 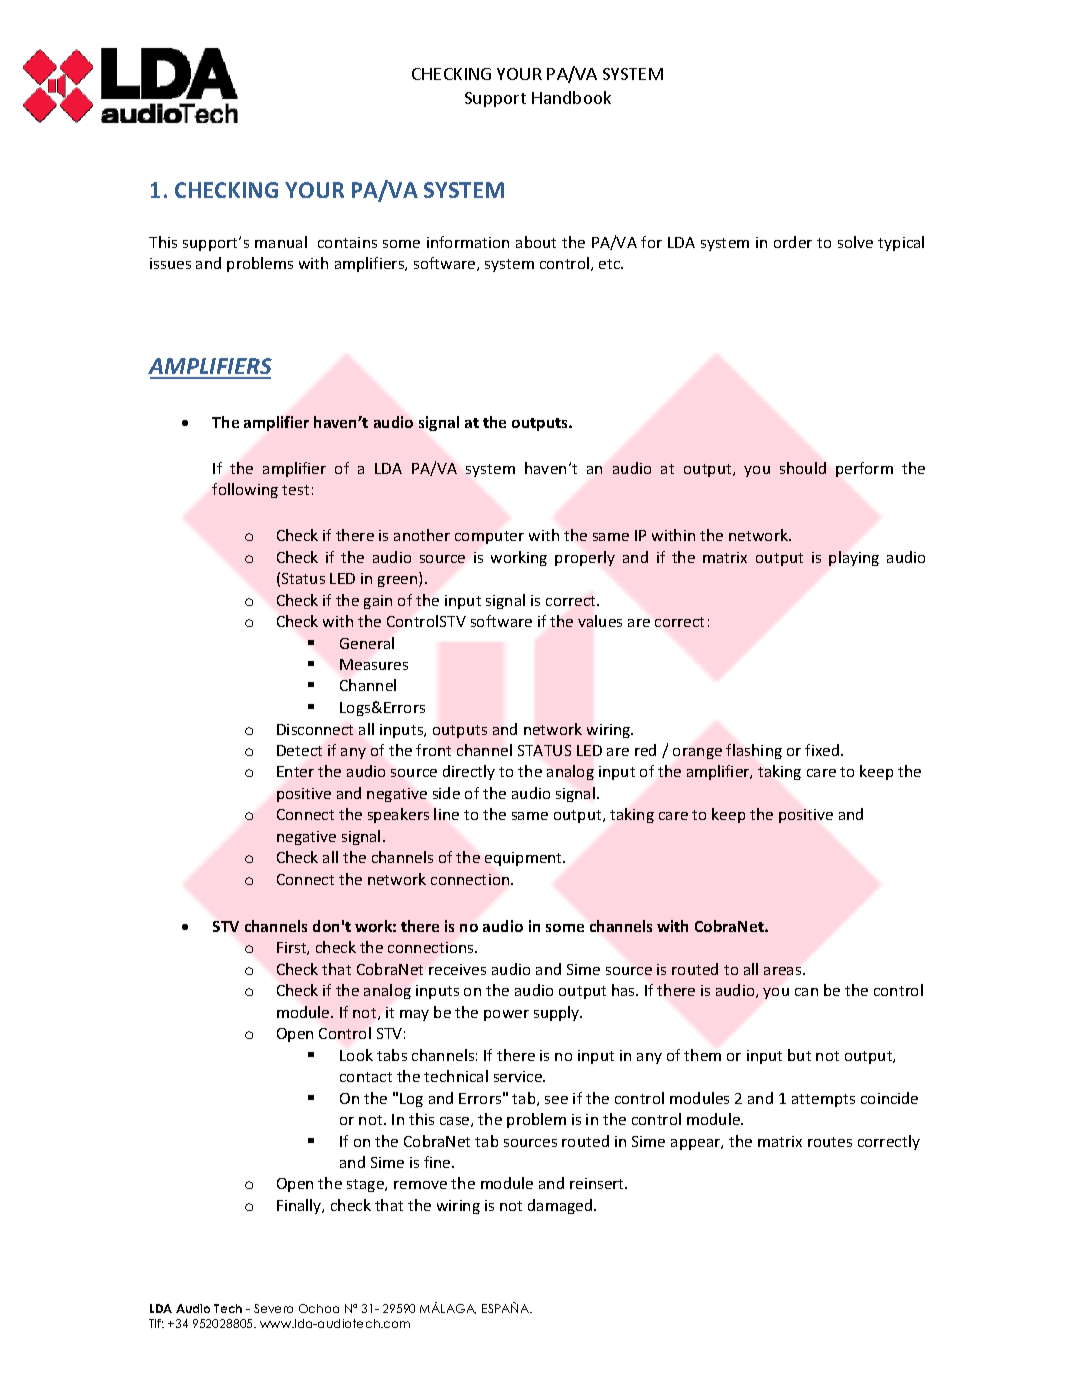 What do you see at coordinates (823, 750) in the image?
I see `fixed` at bounding box center [823, 750].
